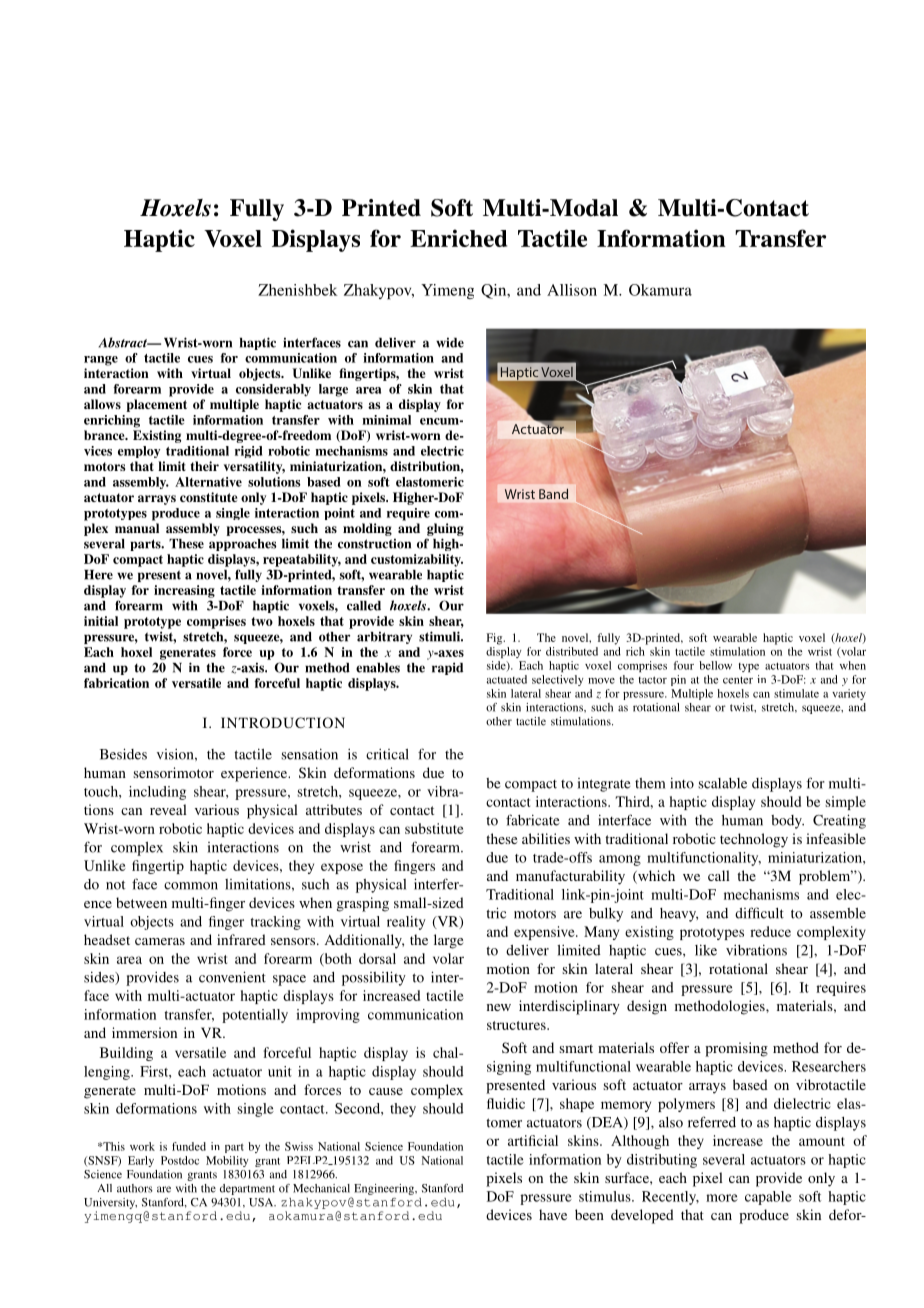 This image has width=924, height=1308. Describe the element at coordinates (572, 290) in the image. I see `Allison` at that location.
